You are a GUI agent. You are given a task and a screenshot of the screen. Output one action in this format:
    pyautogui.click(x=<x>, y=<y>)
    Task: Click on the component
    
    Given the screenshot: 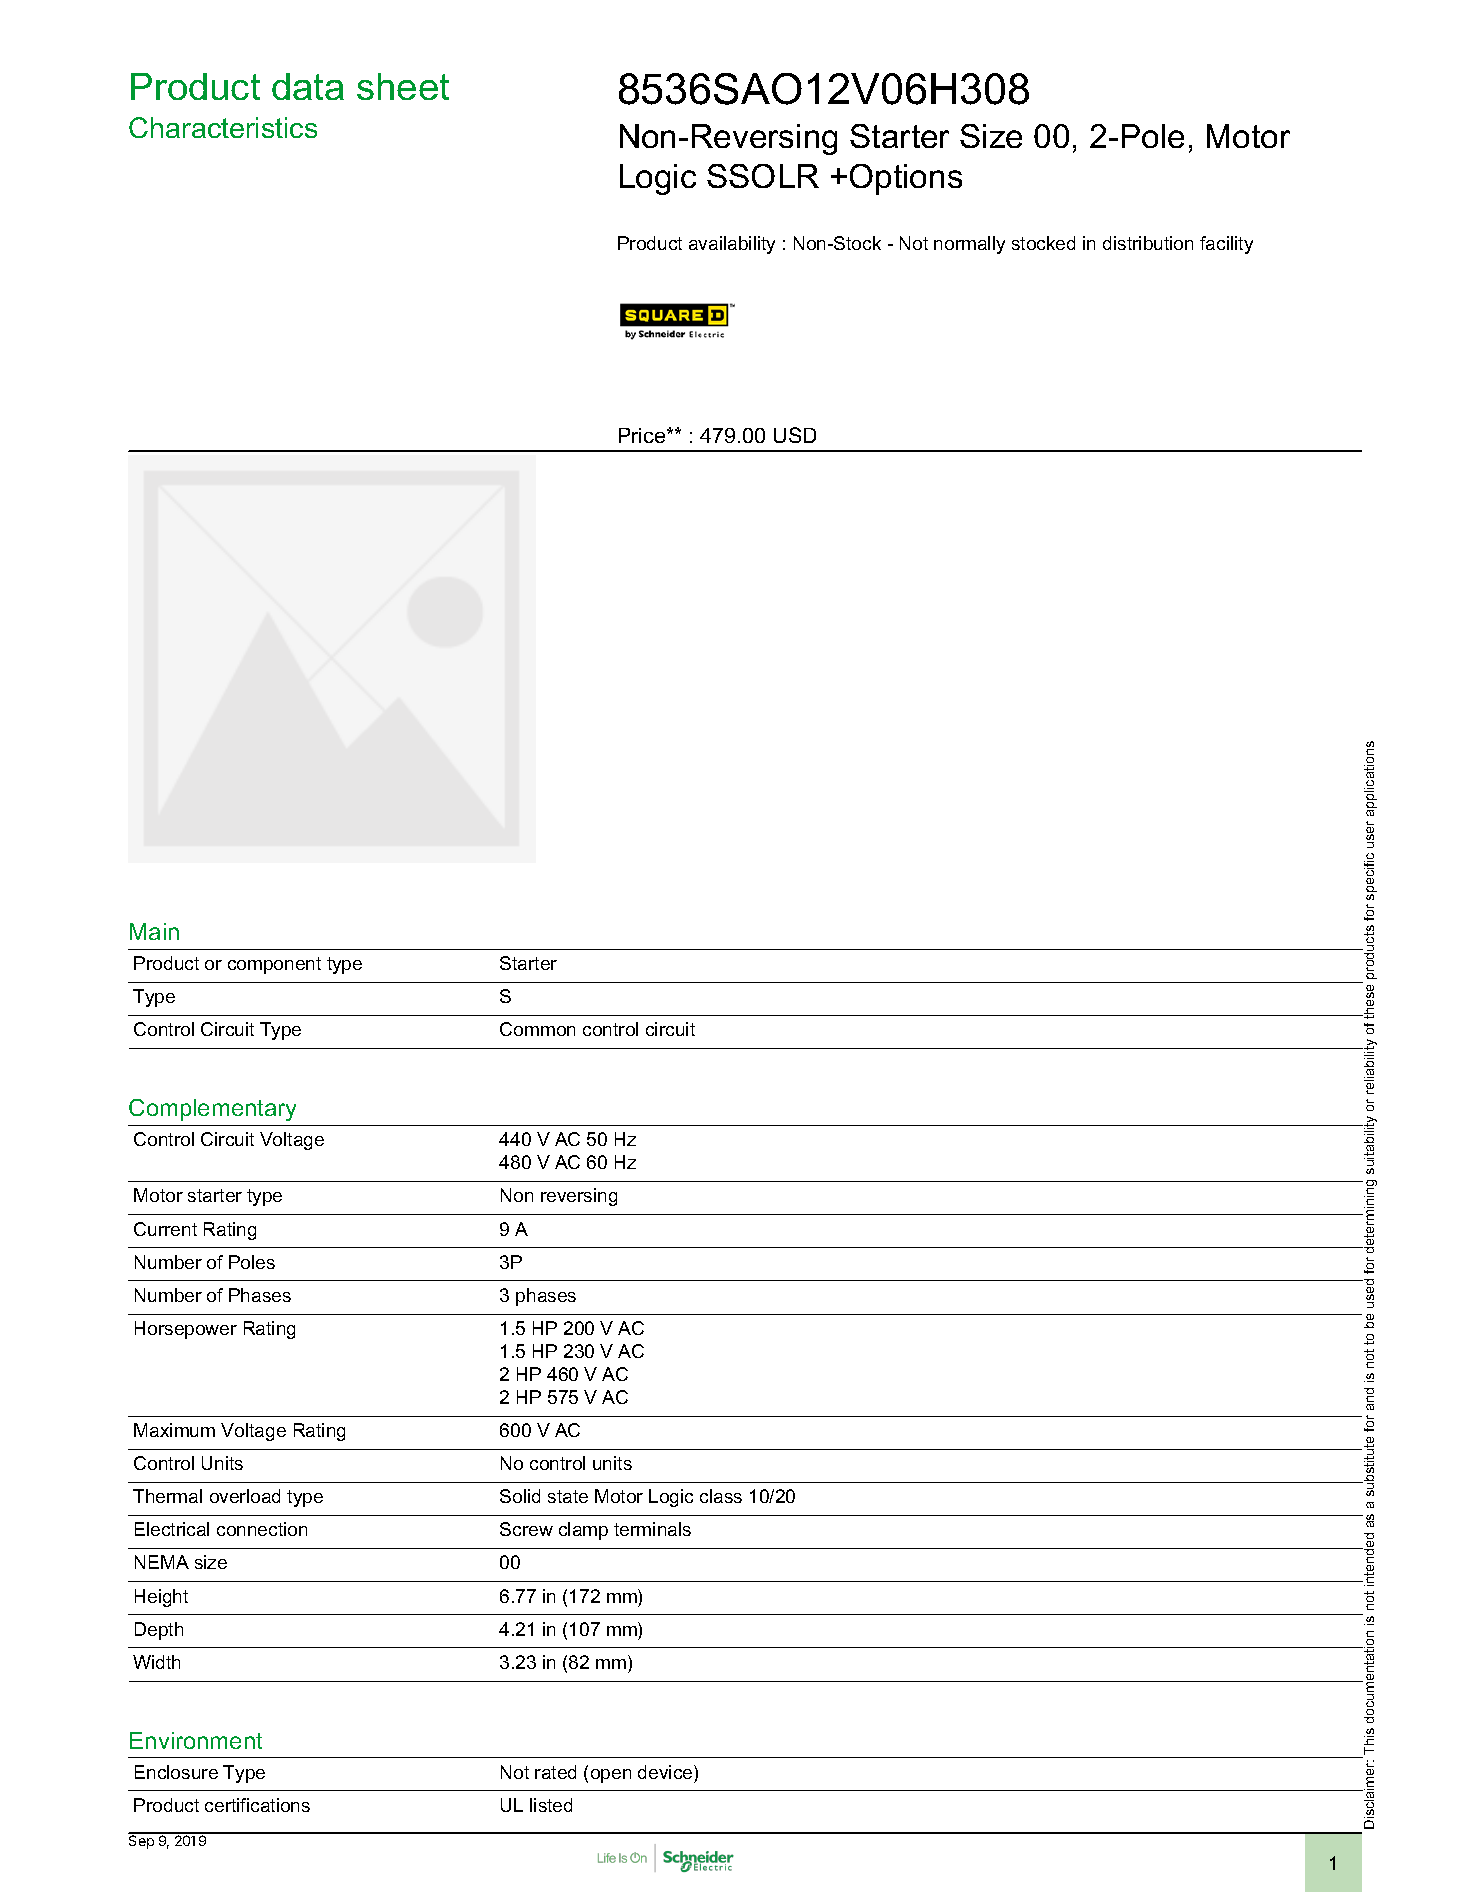 What is the action you would take?
    pyautogui.click(x=274, y=965)
